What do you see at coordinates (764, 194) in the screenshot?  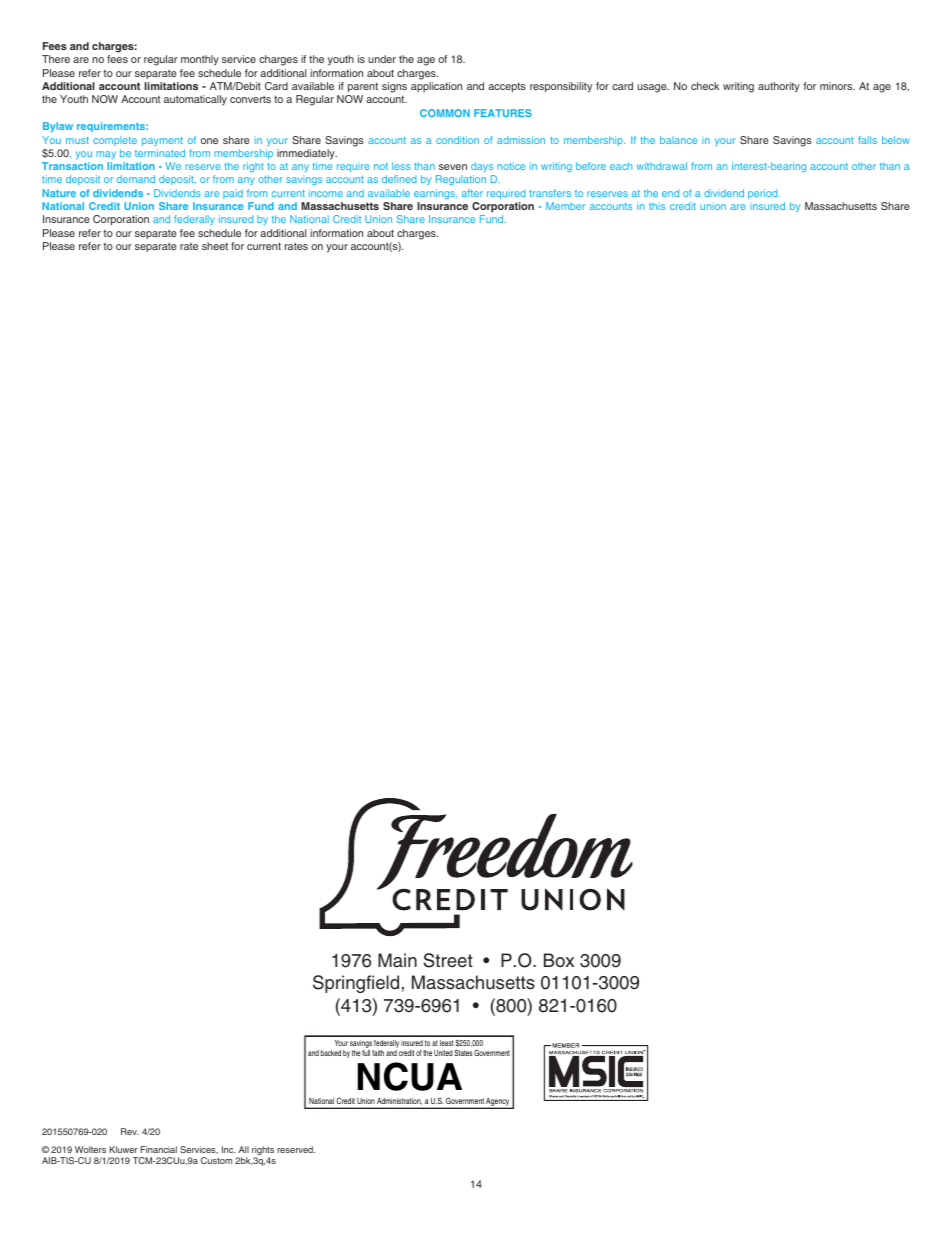 I see `period` at bounding box center [764, 194].
